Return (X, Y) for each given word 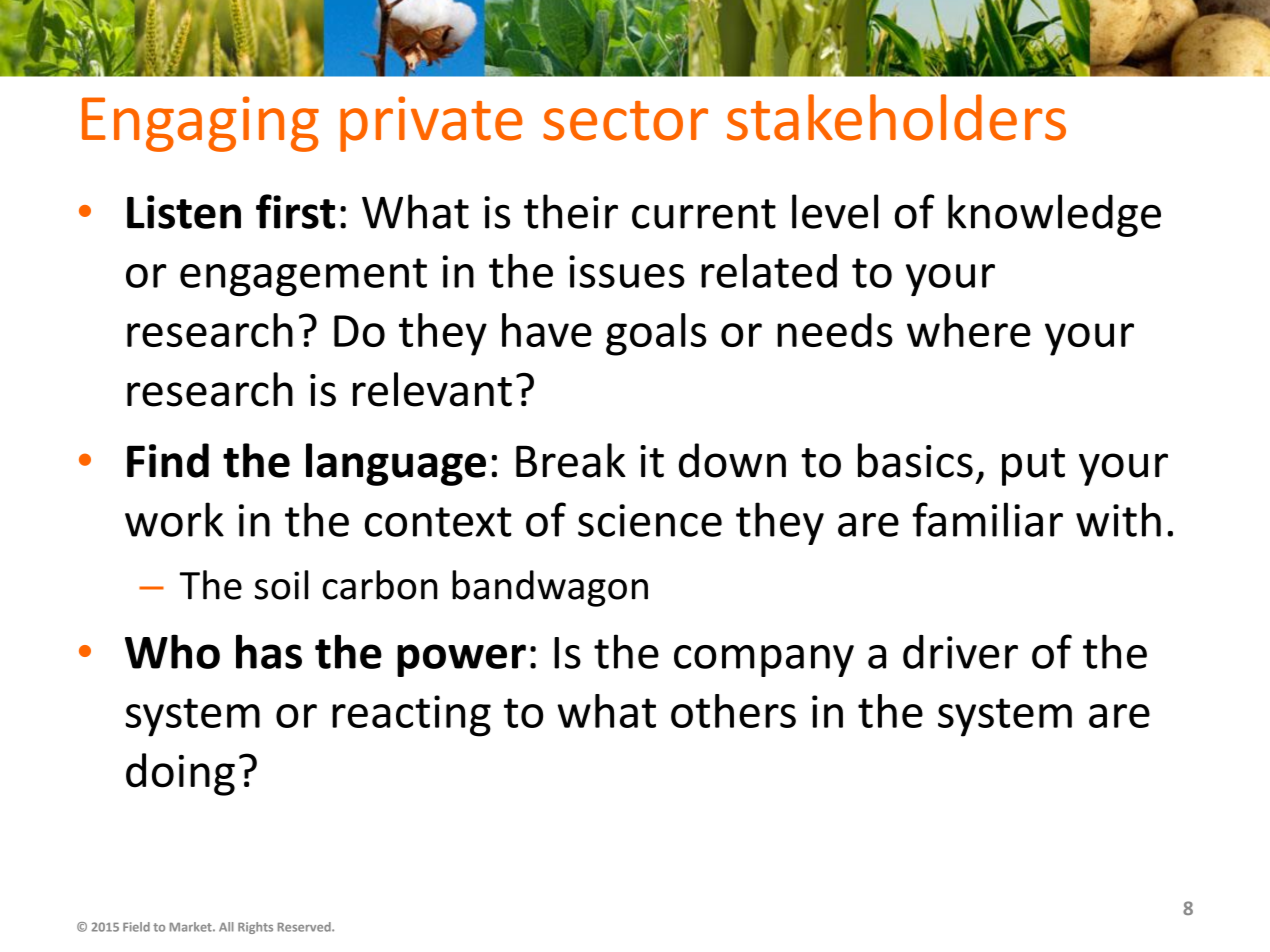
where (969, 330)
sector (625, 121)
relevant (432, 389)
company (764, 661)
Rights (255, 928)
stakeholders (896, 117)
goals (656, 334)
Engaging (200, 124)
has (269, 651)
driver (960, 652)
